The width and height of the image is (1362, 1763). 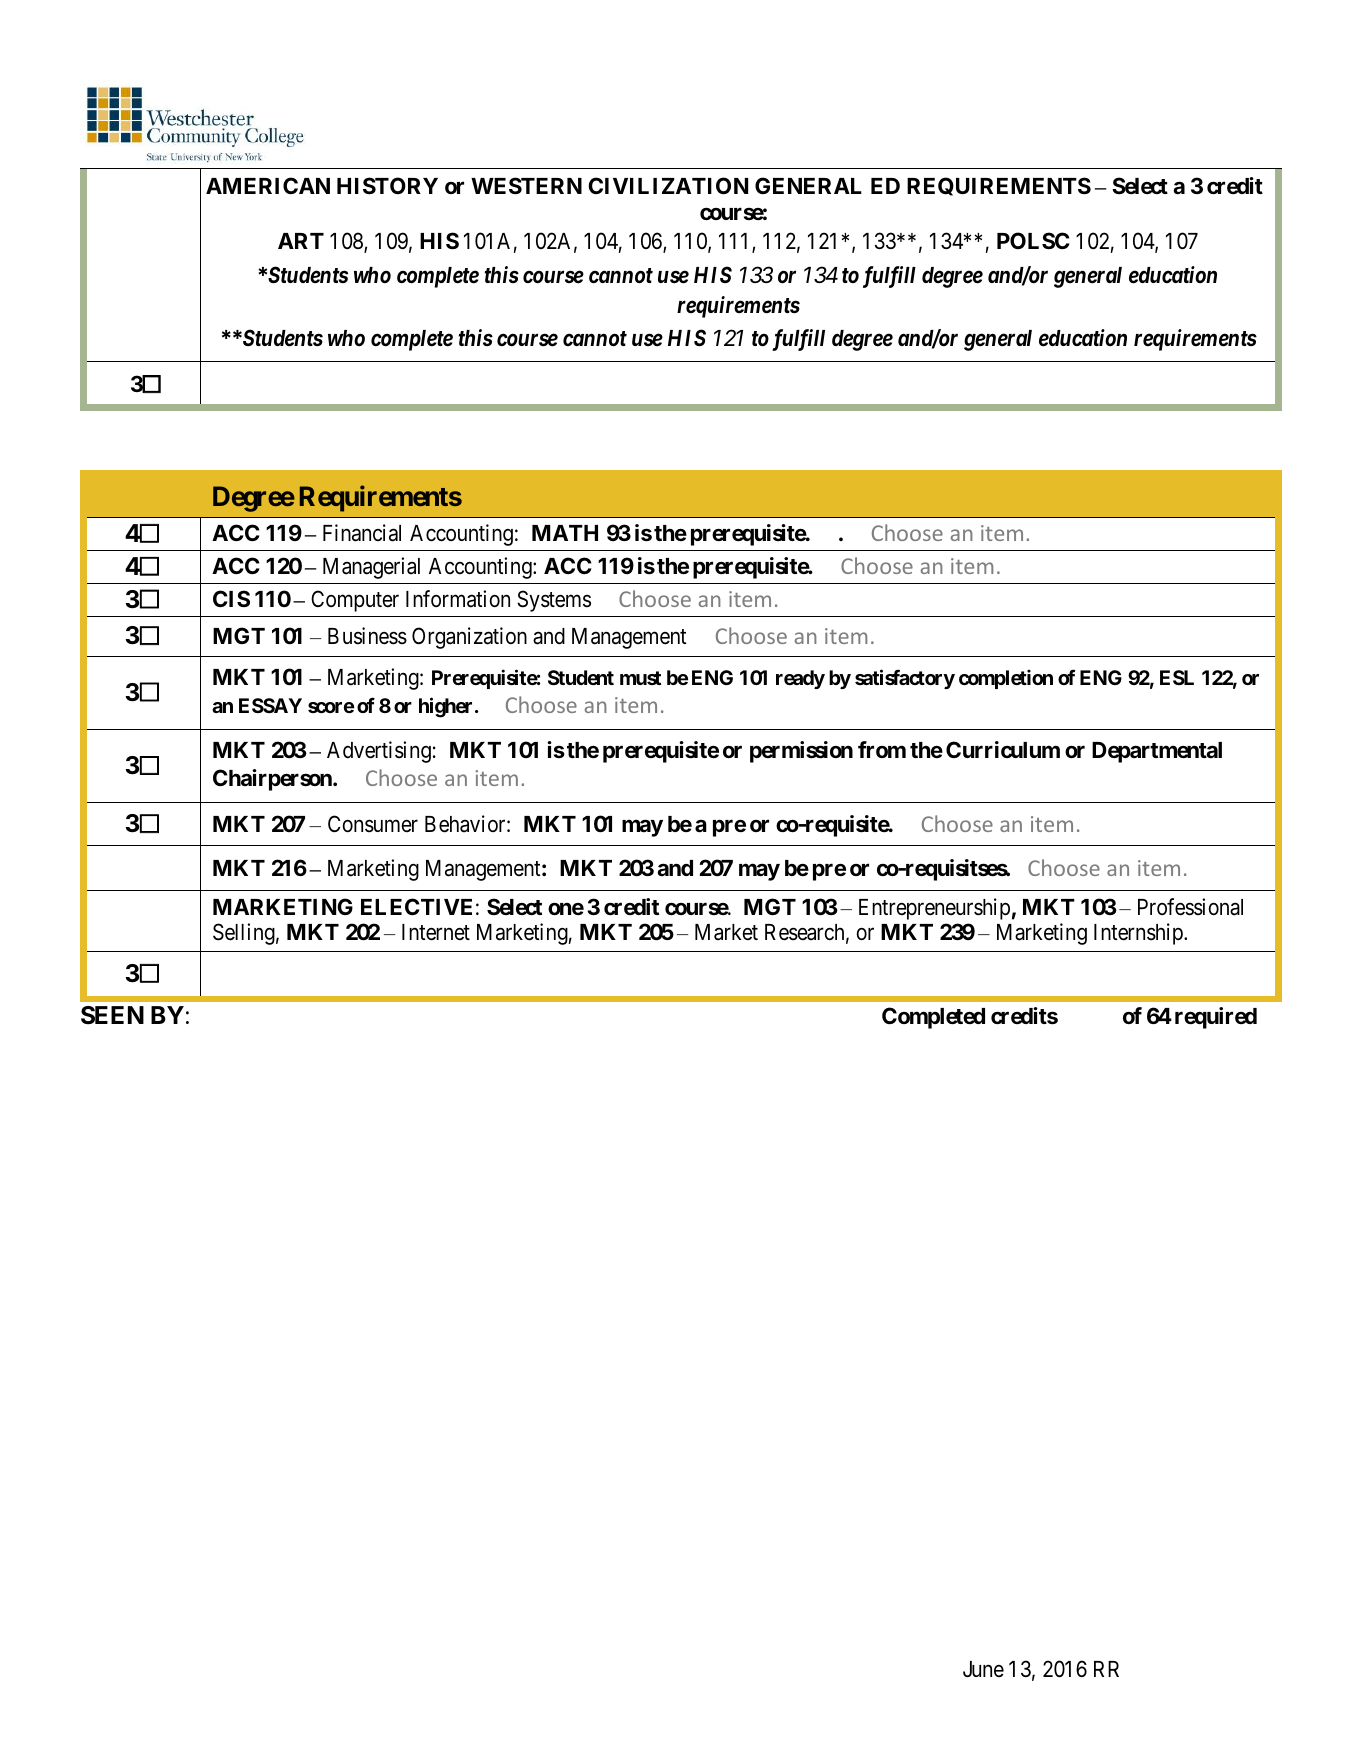 What do you see at coordinates (526, 186) in the image?
I see `WESTERN` at bounding box center [526, 186].
